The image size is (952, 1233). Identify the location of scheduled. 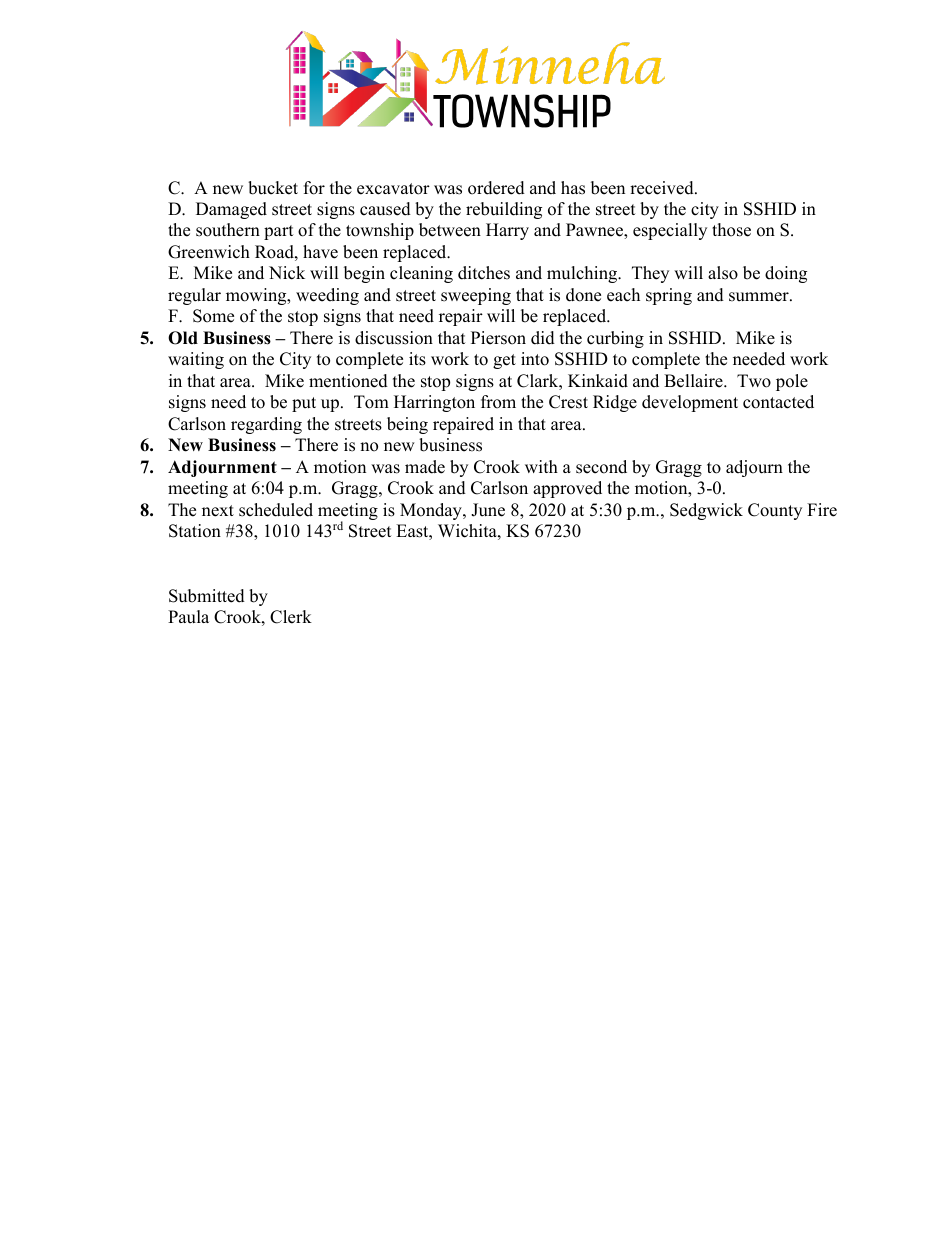
(276, 510).
